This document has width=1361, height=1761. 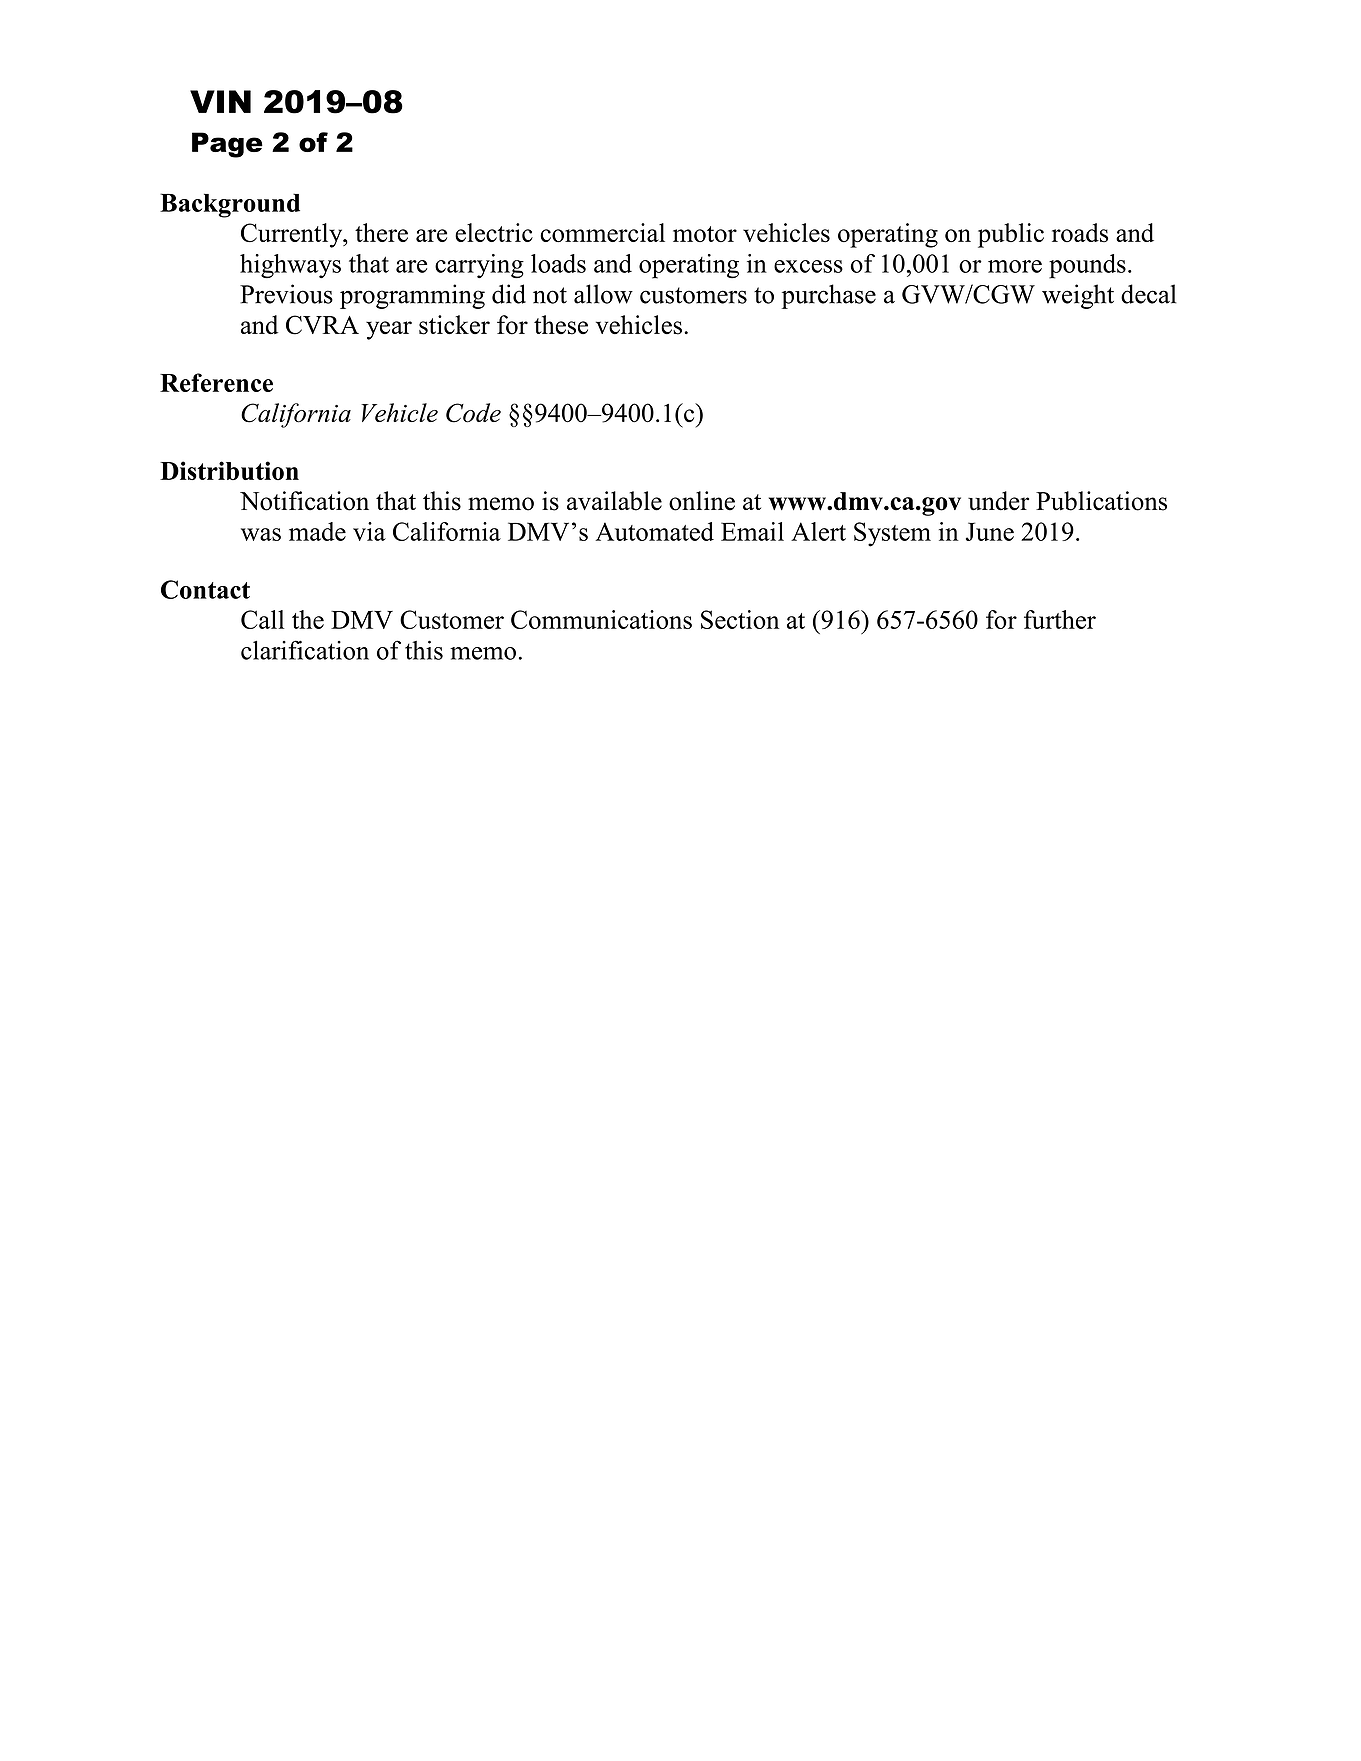 I want to click on these, so click(x=561, y=325).
